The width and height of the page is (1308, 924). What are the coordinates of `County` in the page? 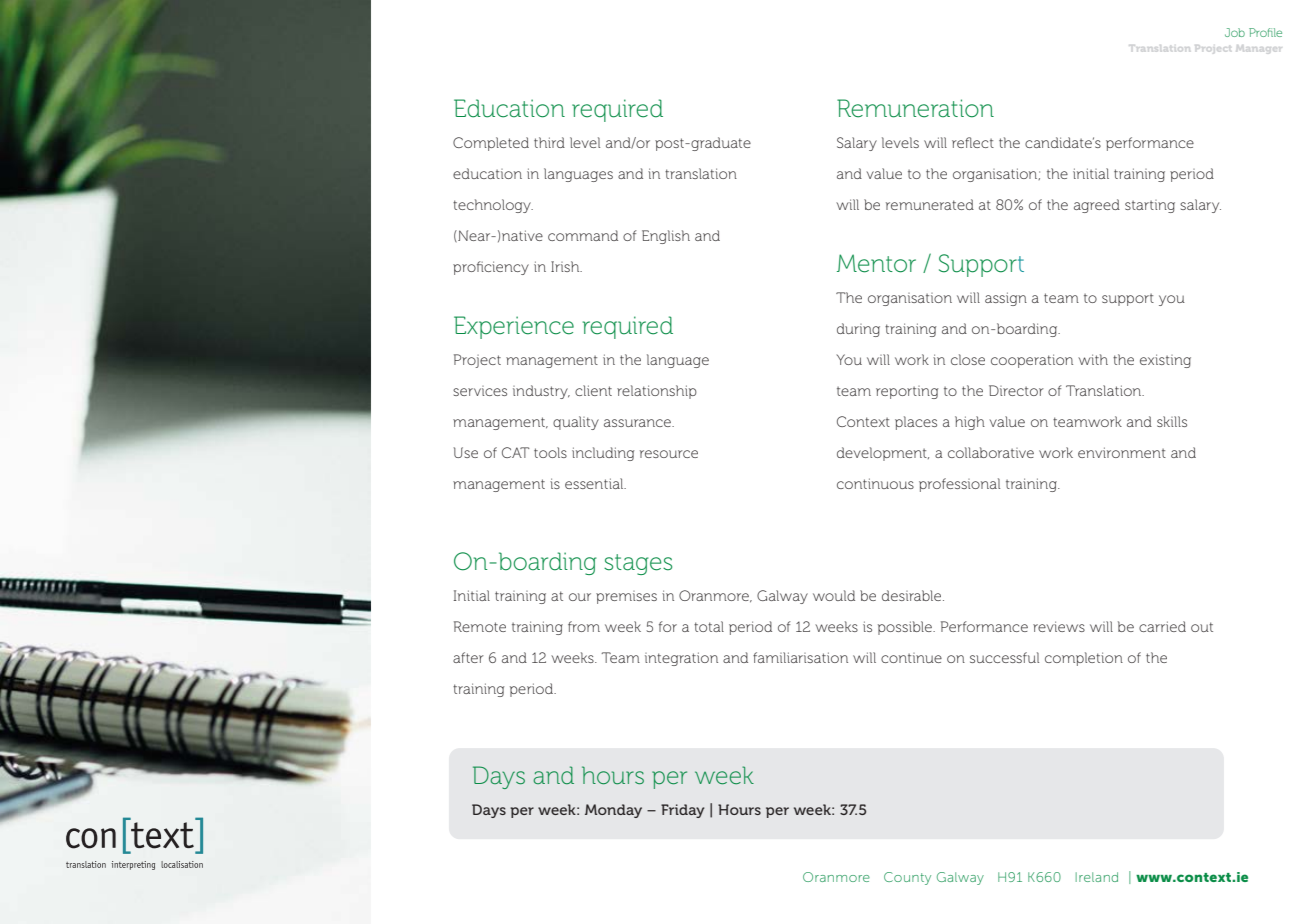 It's located at (907, 878).
